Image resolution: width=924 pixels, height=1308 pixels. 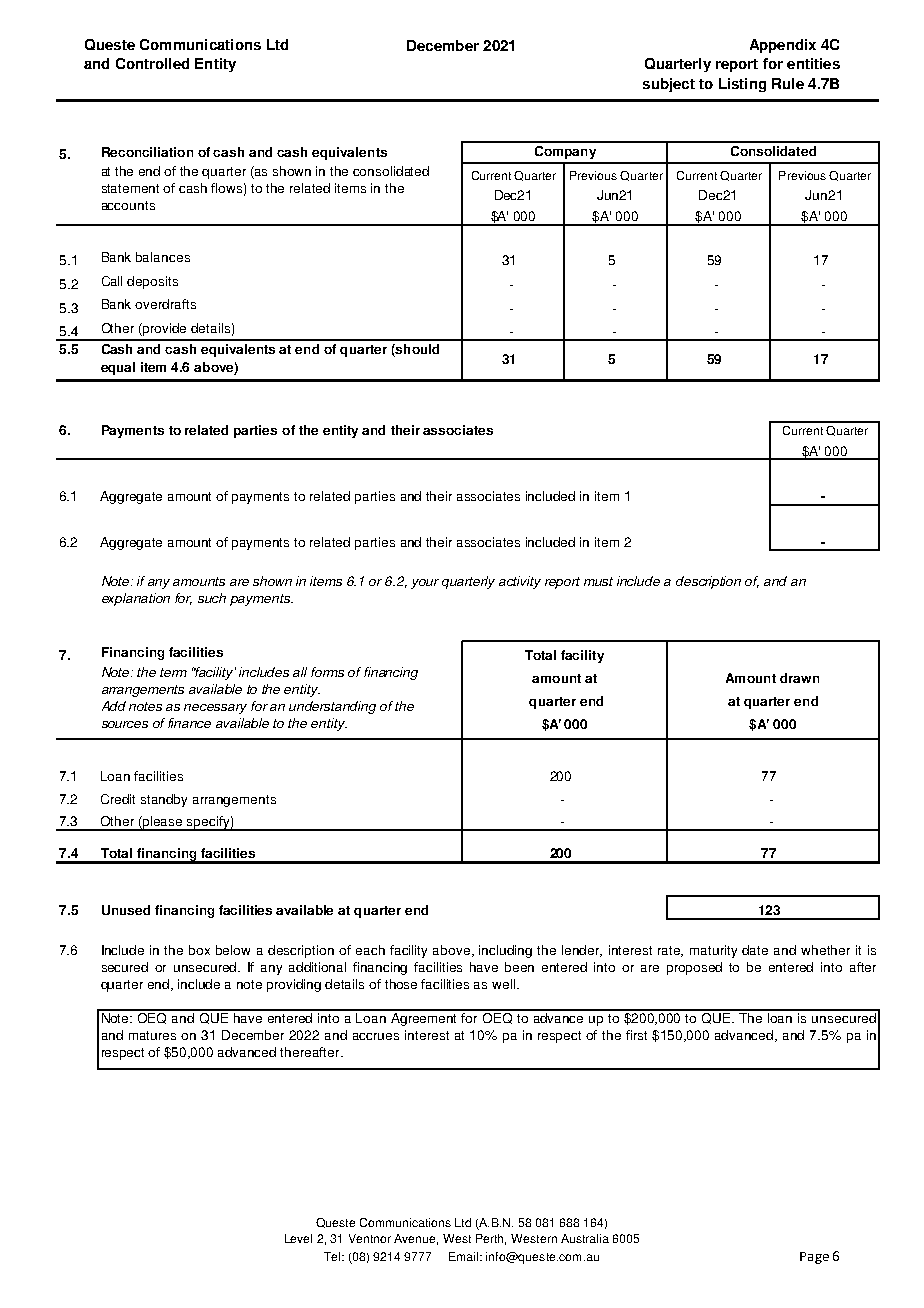 I want to click on including, so click(x=505, y=951).
